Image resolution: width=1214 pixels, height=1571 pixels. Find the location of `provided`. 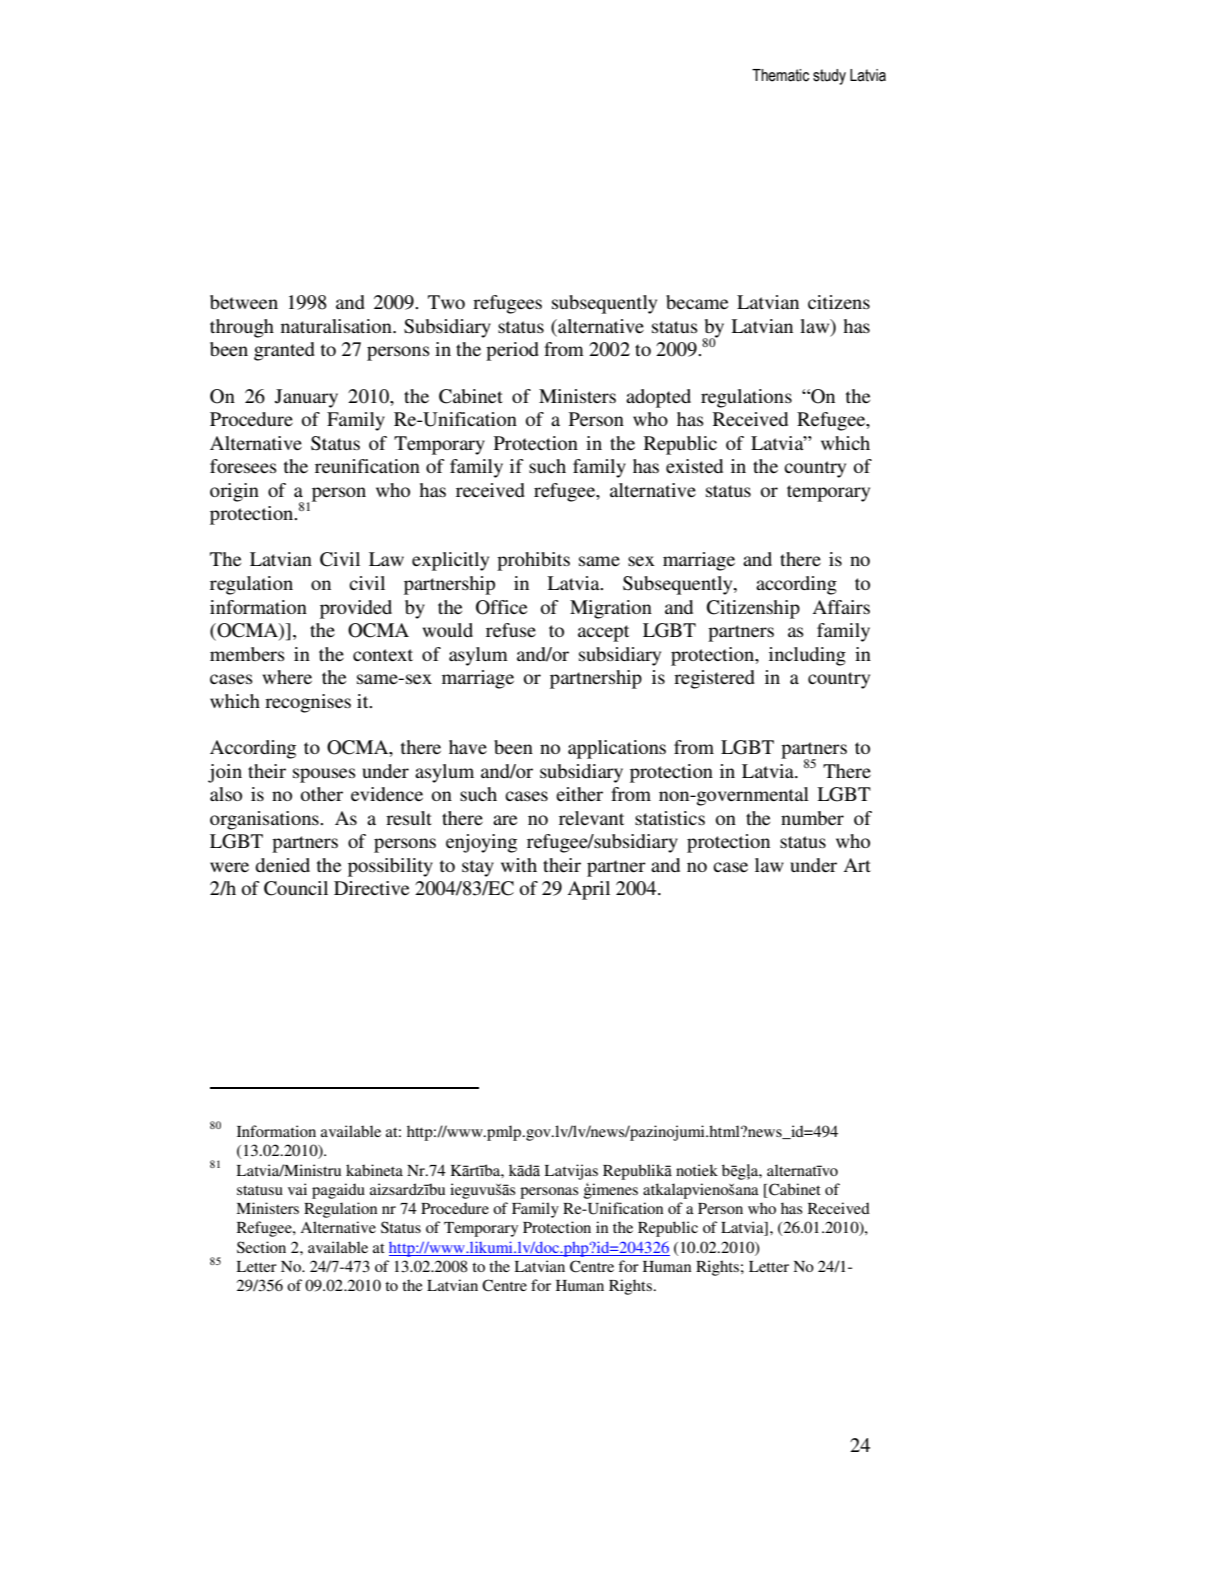

provided is located at coordinates (356, 609).
